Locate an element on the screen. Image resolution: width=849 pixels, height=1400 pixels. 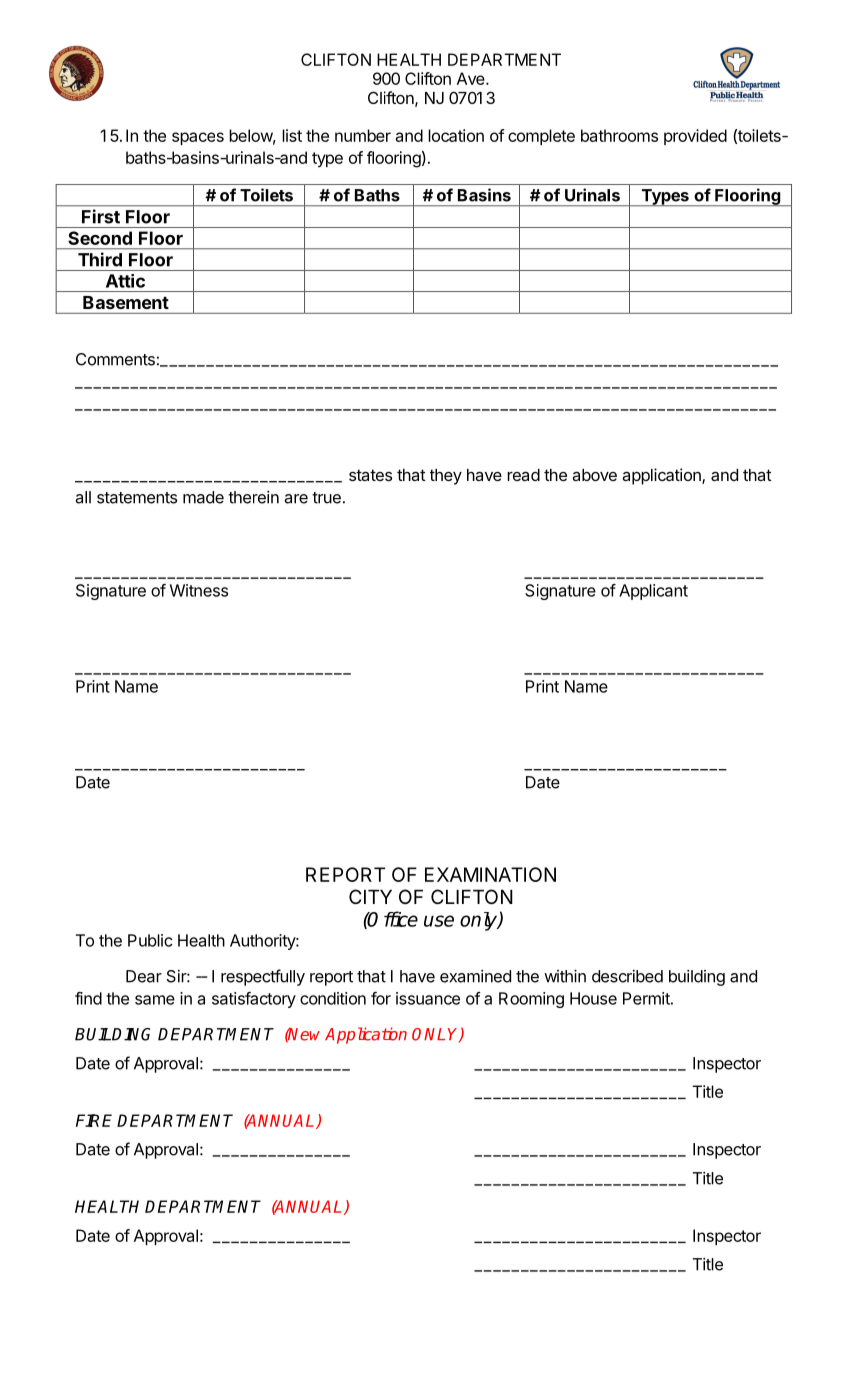
EXAMINATION is located at coordinates (490, 874).
